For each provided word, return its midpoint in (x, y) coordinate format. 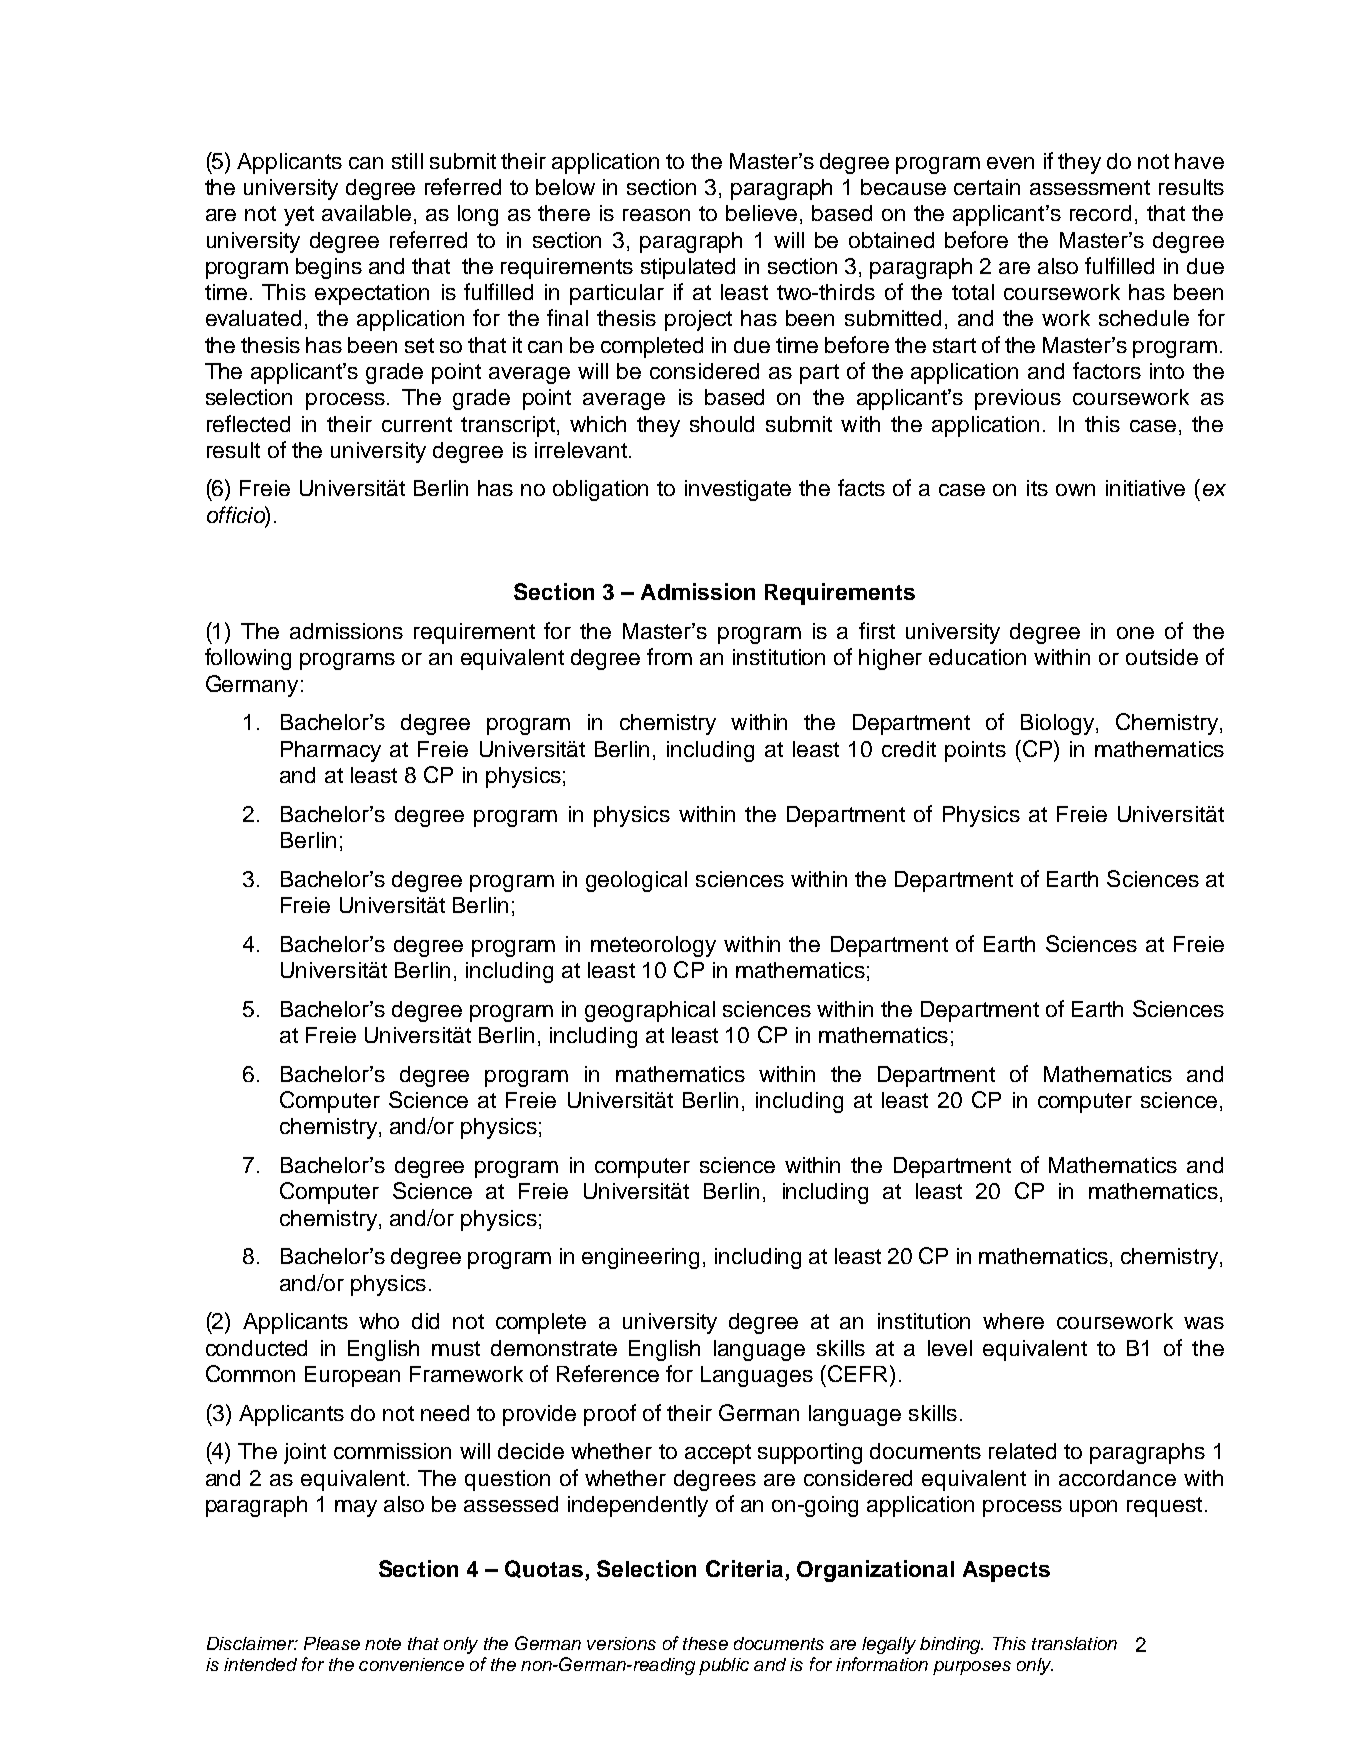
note (383, 1644)
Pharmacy (331, 751)
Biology (1057, 724)
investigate (738, 490)
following (248, 659)
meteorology (653, 946)
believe (761, 213)
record (1100, 213)
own (1075, 490)
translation (1074, 1643)
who (379, 1321)
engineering (640, 1258)
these (705, 1643)
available (366, 213)
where (1013, 1321)
